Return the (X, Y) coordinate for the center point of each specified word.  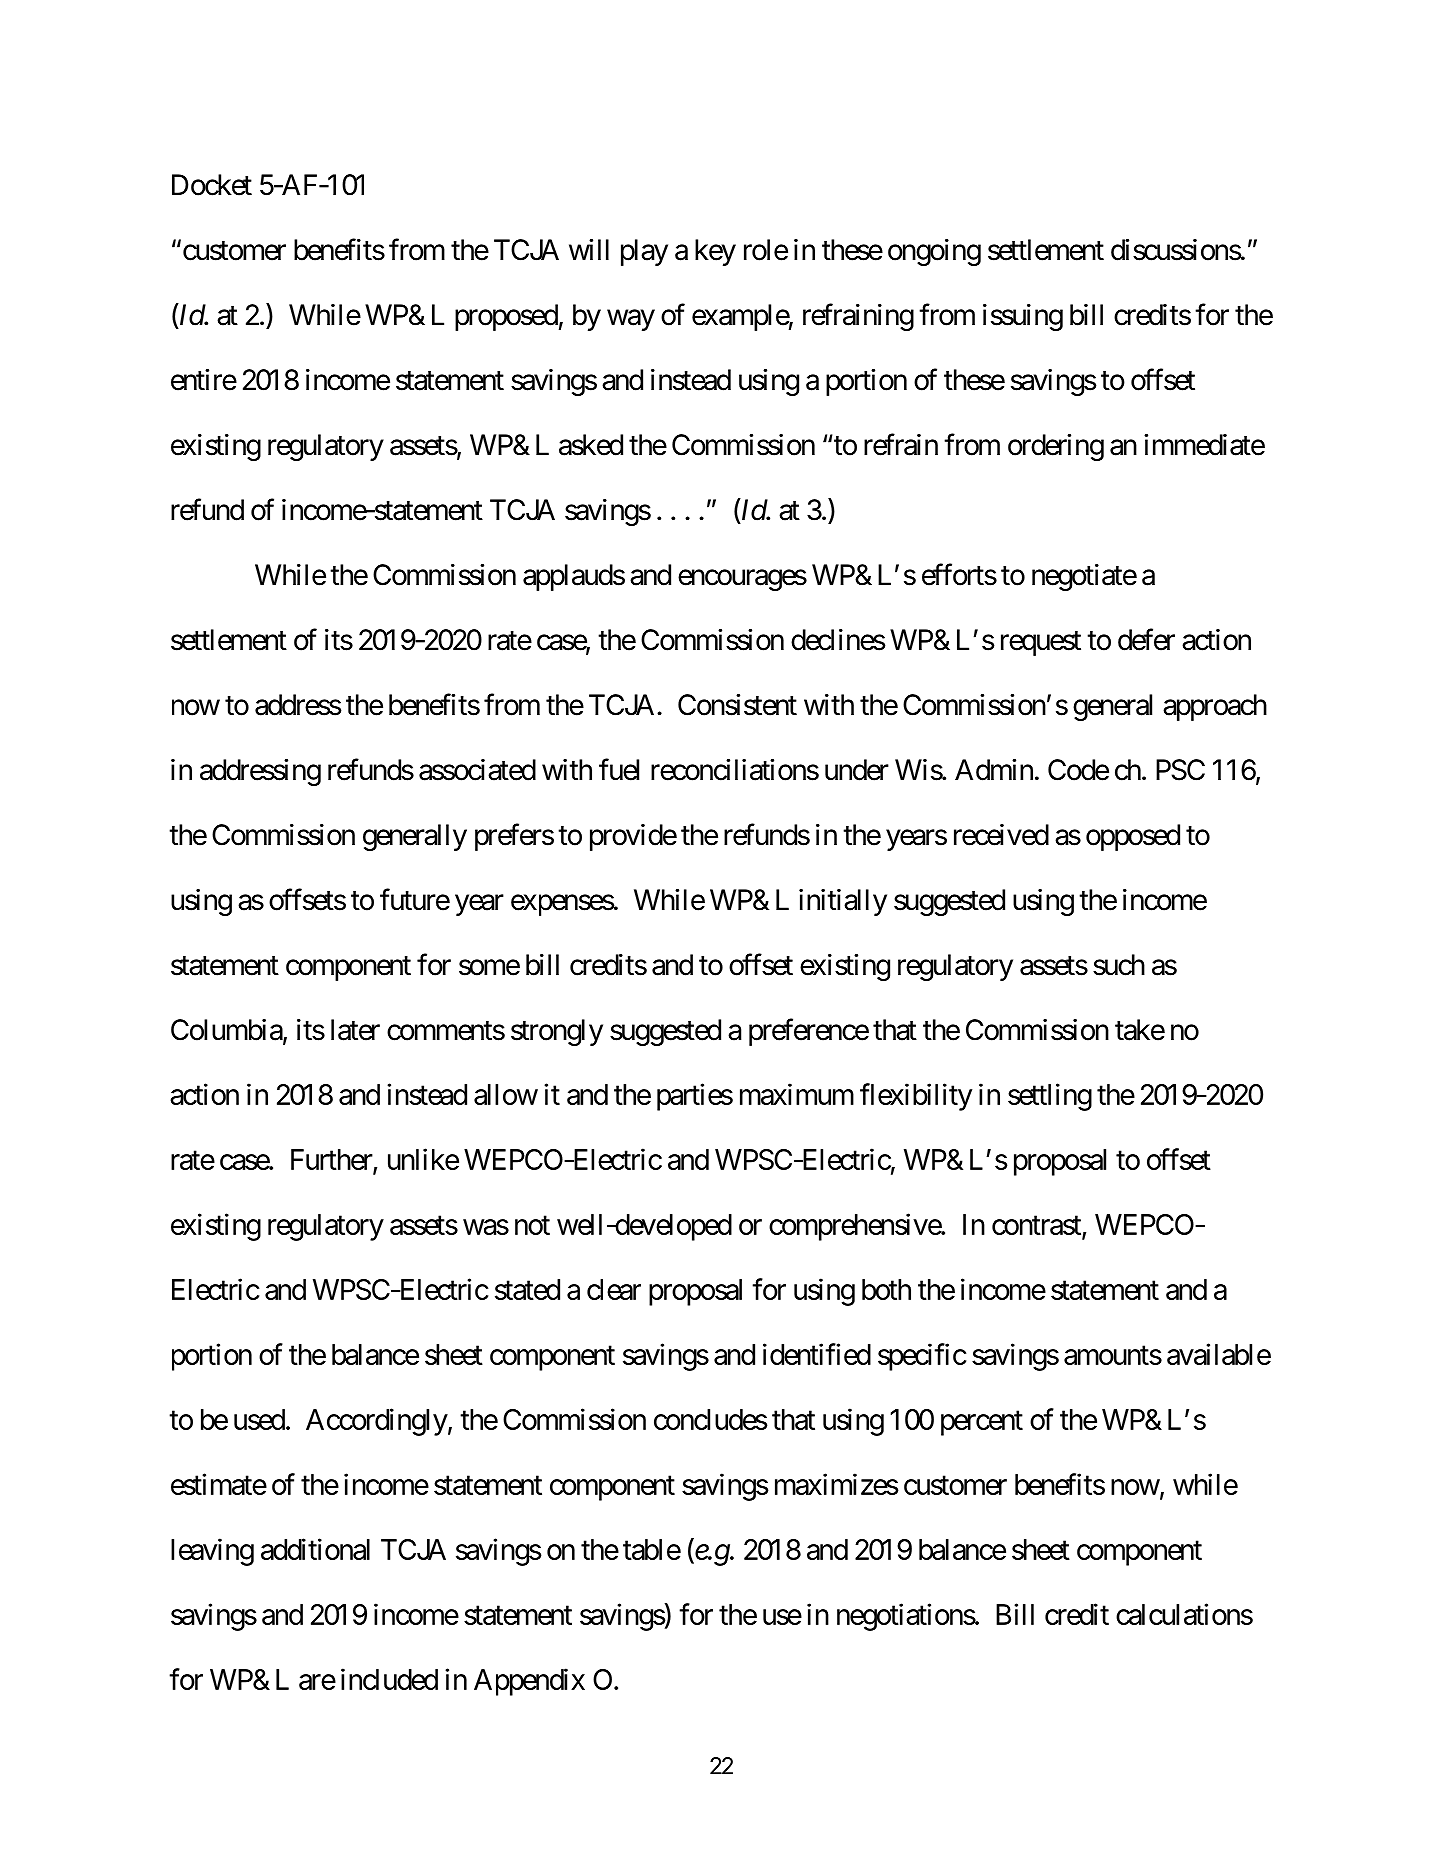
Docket (212, 185)
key (715, 252)
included (389, 1679)
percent (982, 1423)
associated (477, 770)
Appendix (529, 1682)
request (1041, 643)
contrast (1037, 1227)
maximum (797, 1094)
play (644, 252)
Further (332, 1161)
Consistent (737, 705)
